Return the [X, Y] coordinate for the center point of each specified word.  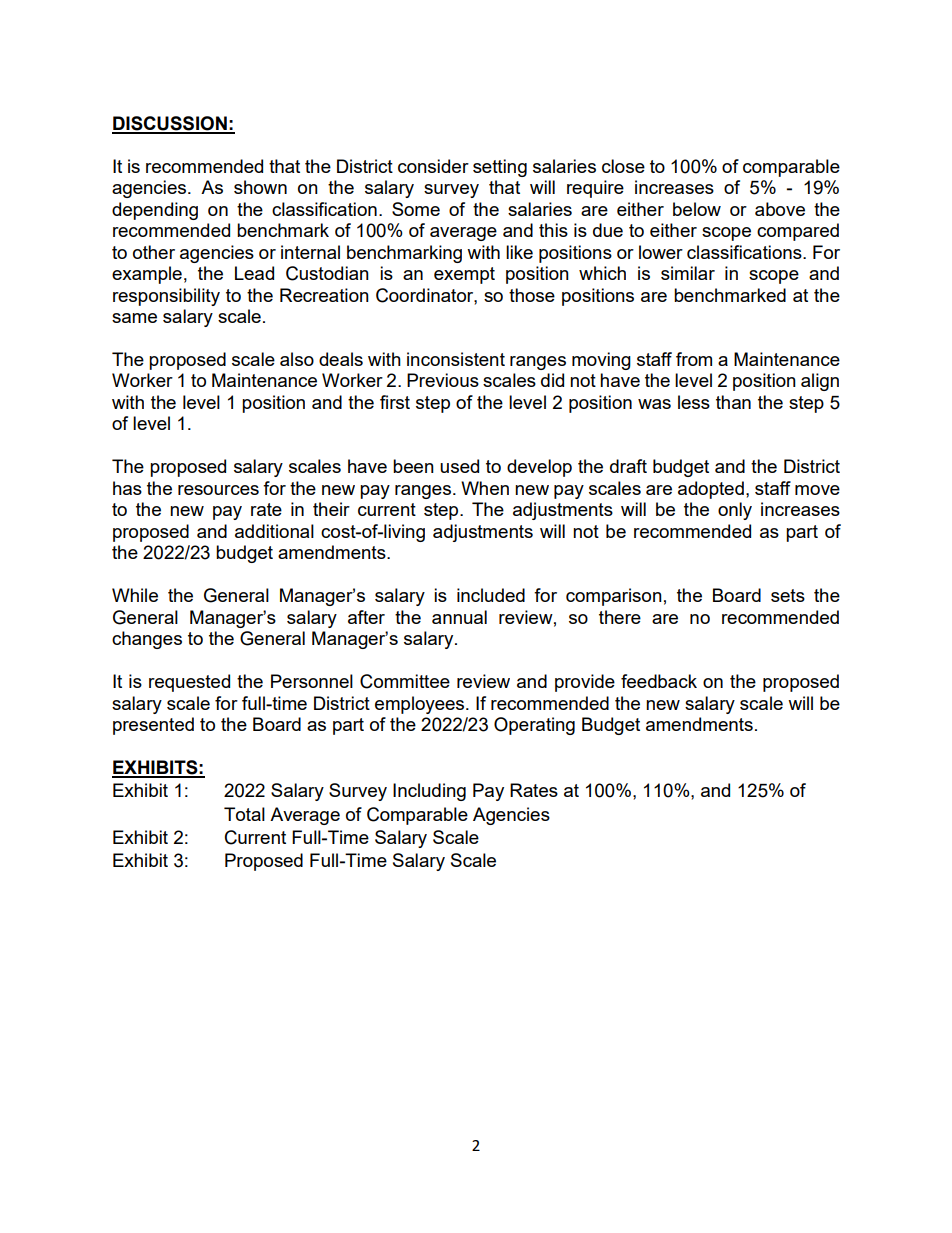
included [491, 595]
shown [260, 187]
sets [788, 595]
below [697, 209]
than [733, 402]
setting [500, 168]
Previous [443, 380]
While [135, 595]
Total [244, 814]
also [297, 359]
